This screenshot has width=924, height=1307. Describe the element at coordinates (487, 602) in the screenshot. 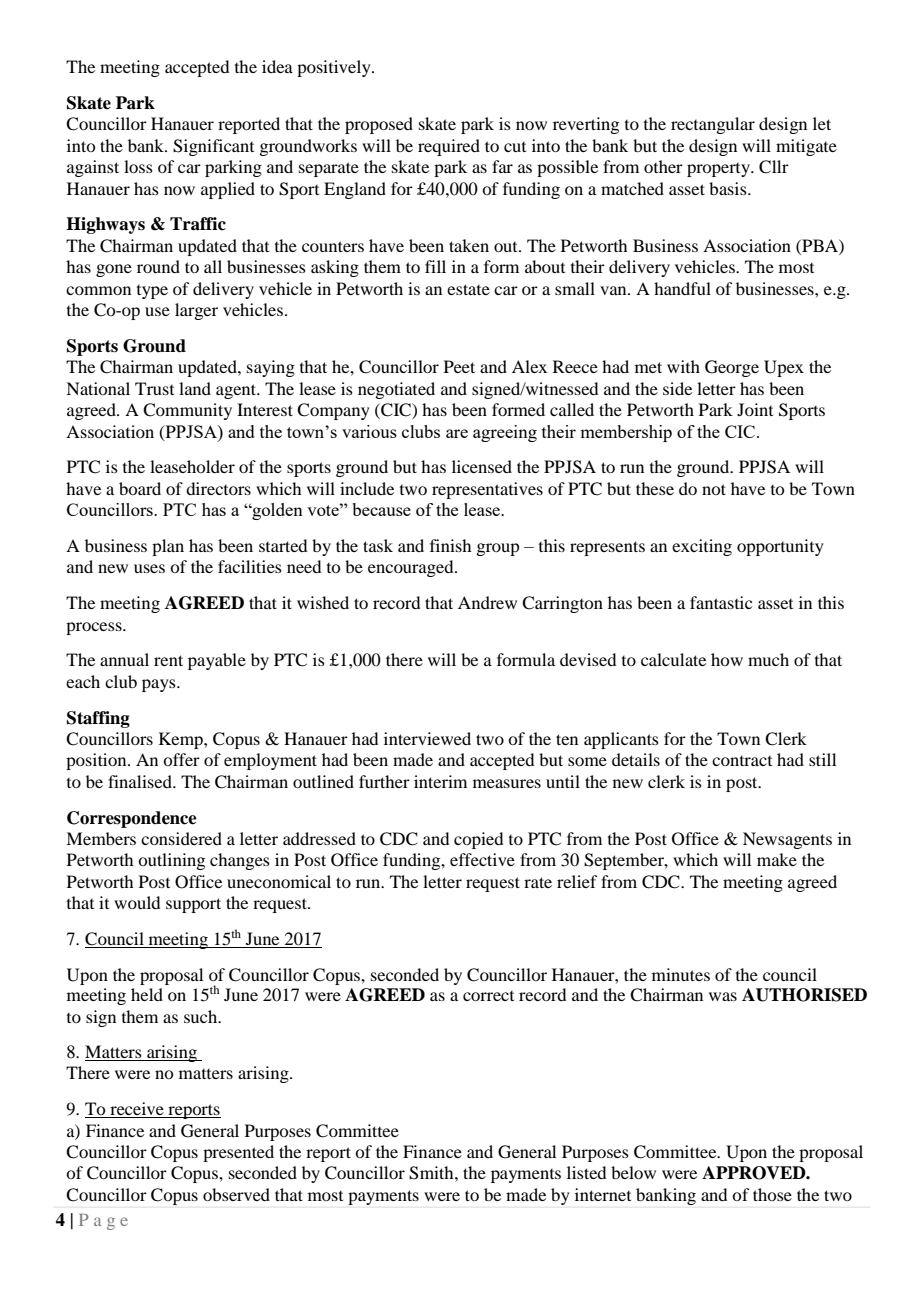

I see `Andrew` at that location.
